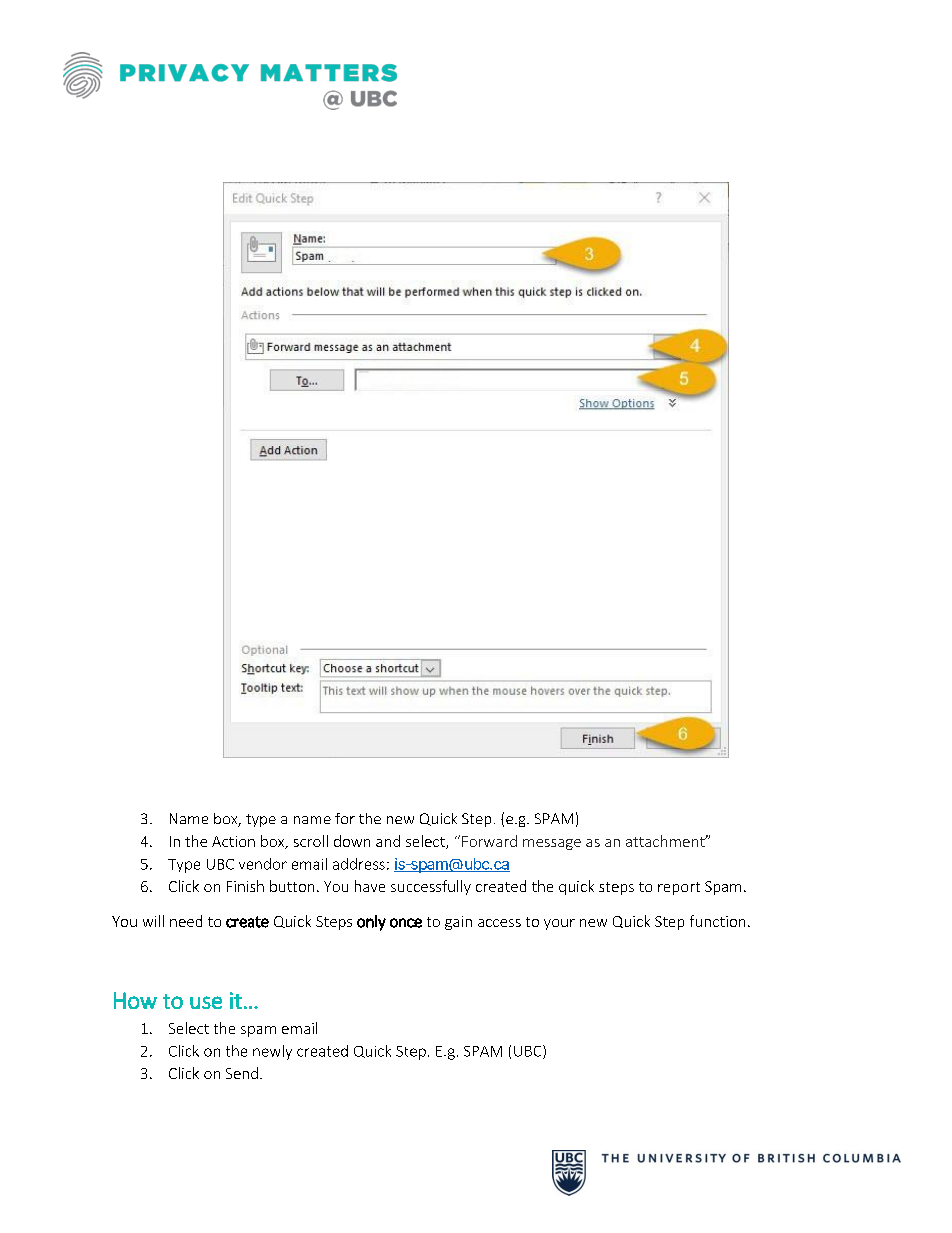 The height and width of the page is (1233, 952). Describe the element at coordinates (233, 841) in the page. I see `Action` at that location.
